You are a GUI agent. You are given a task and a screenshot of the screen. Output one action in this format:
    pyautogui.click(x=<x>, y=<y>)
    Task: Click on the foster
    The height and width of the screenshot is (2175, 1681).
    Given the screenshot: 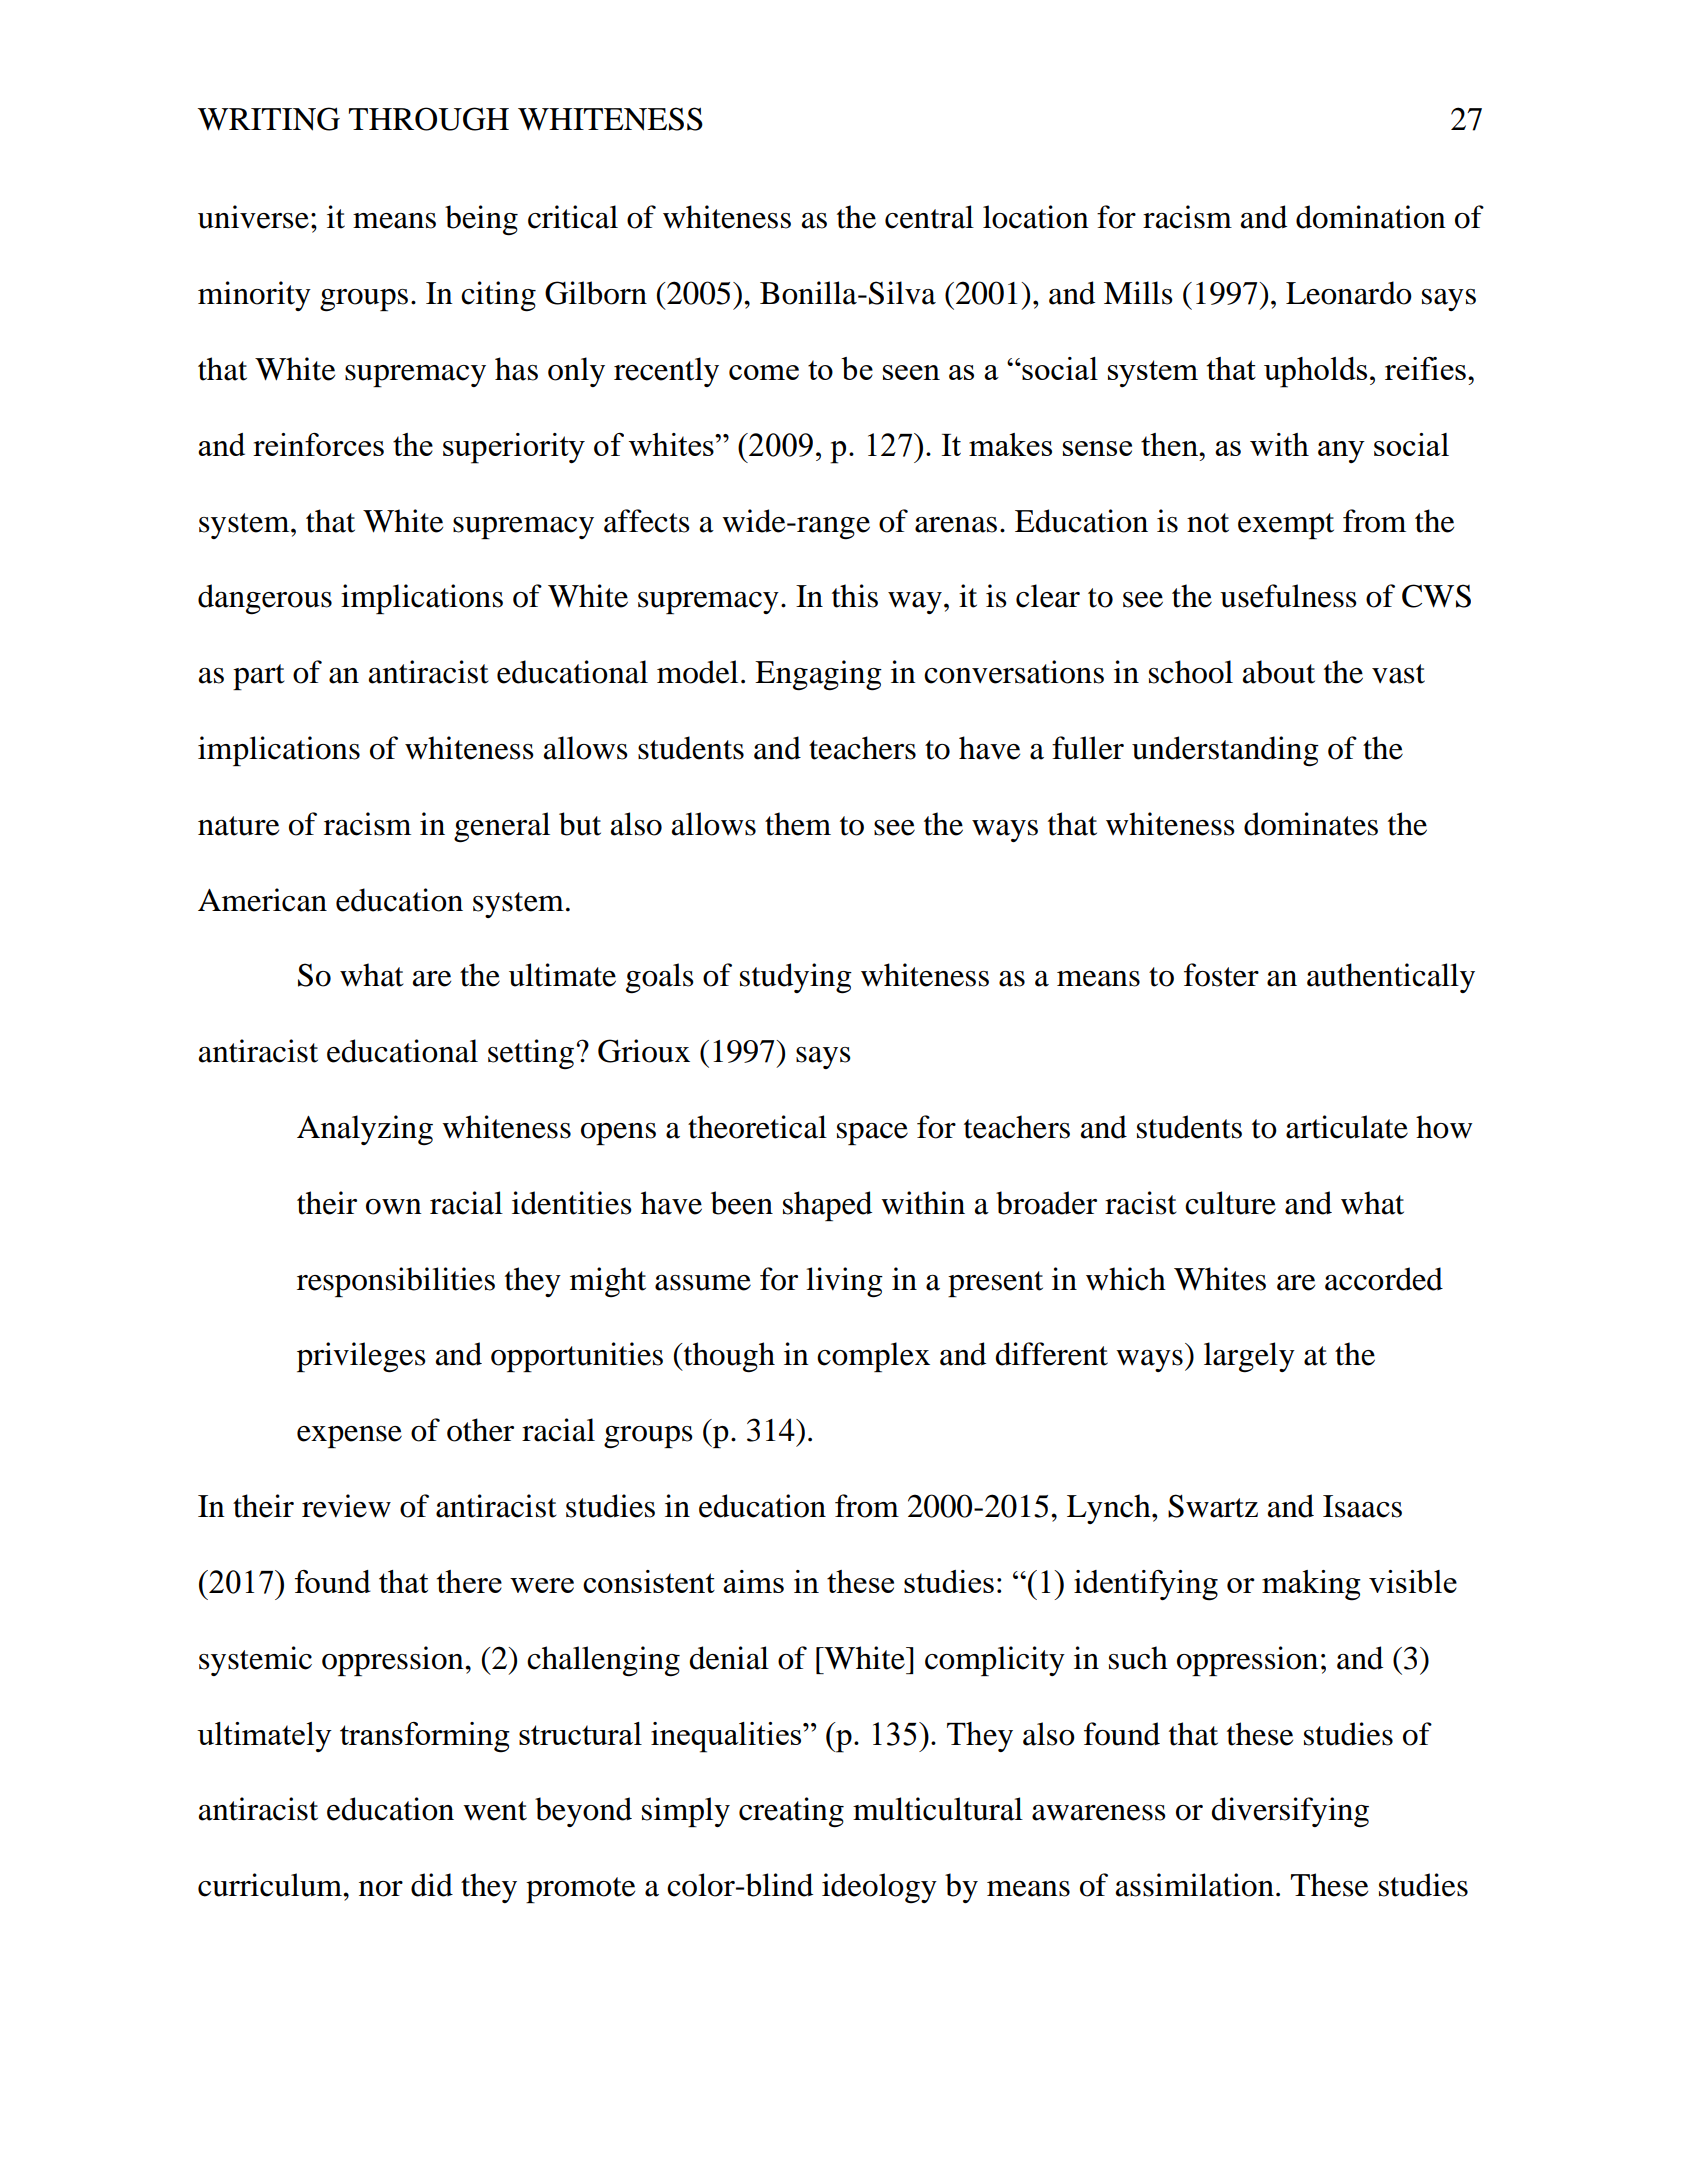 What is the action you would take?
    pyautogui.click(x=1221, y=975)
